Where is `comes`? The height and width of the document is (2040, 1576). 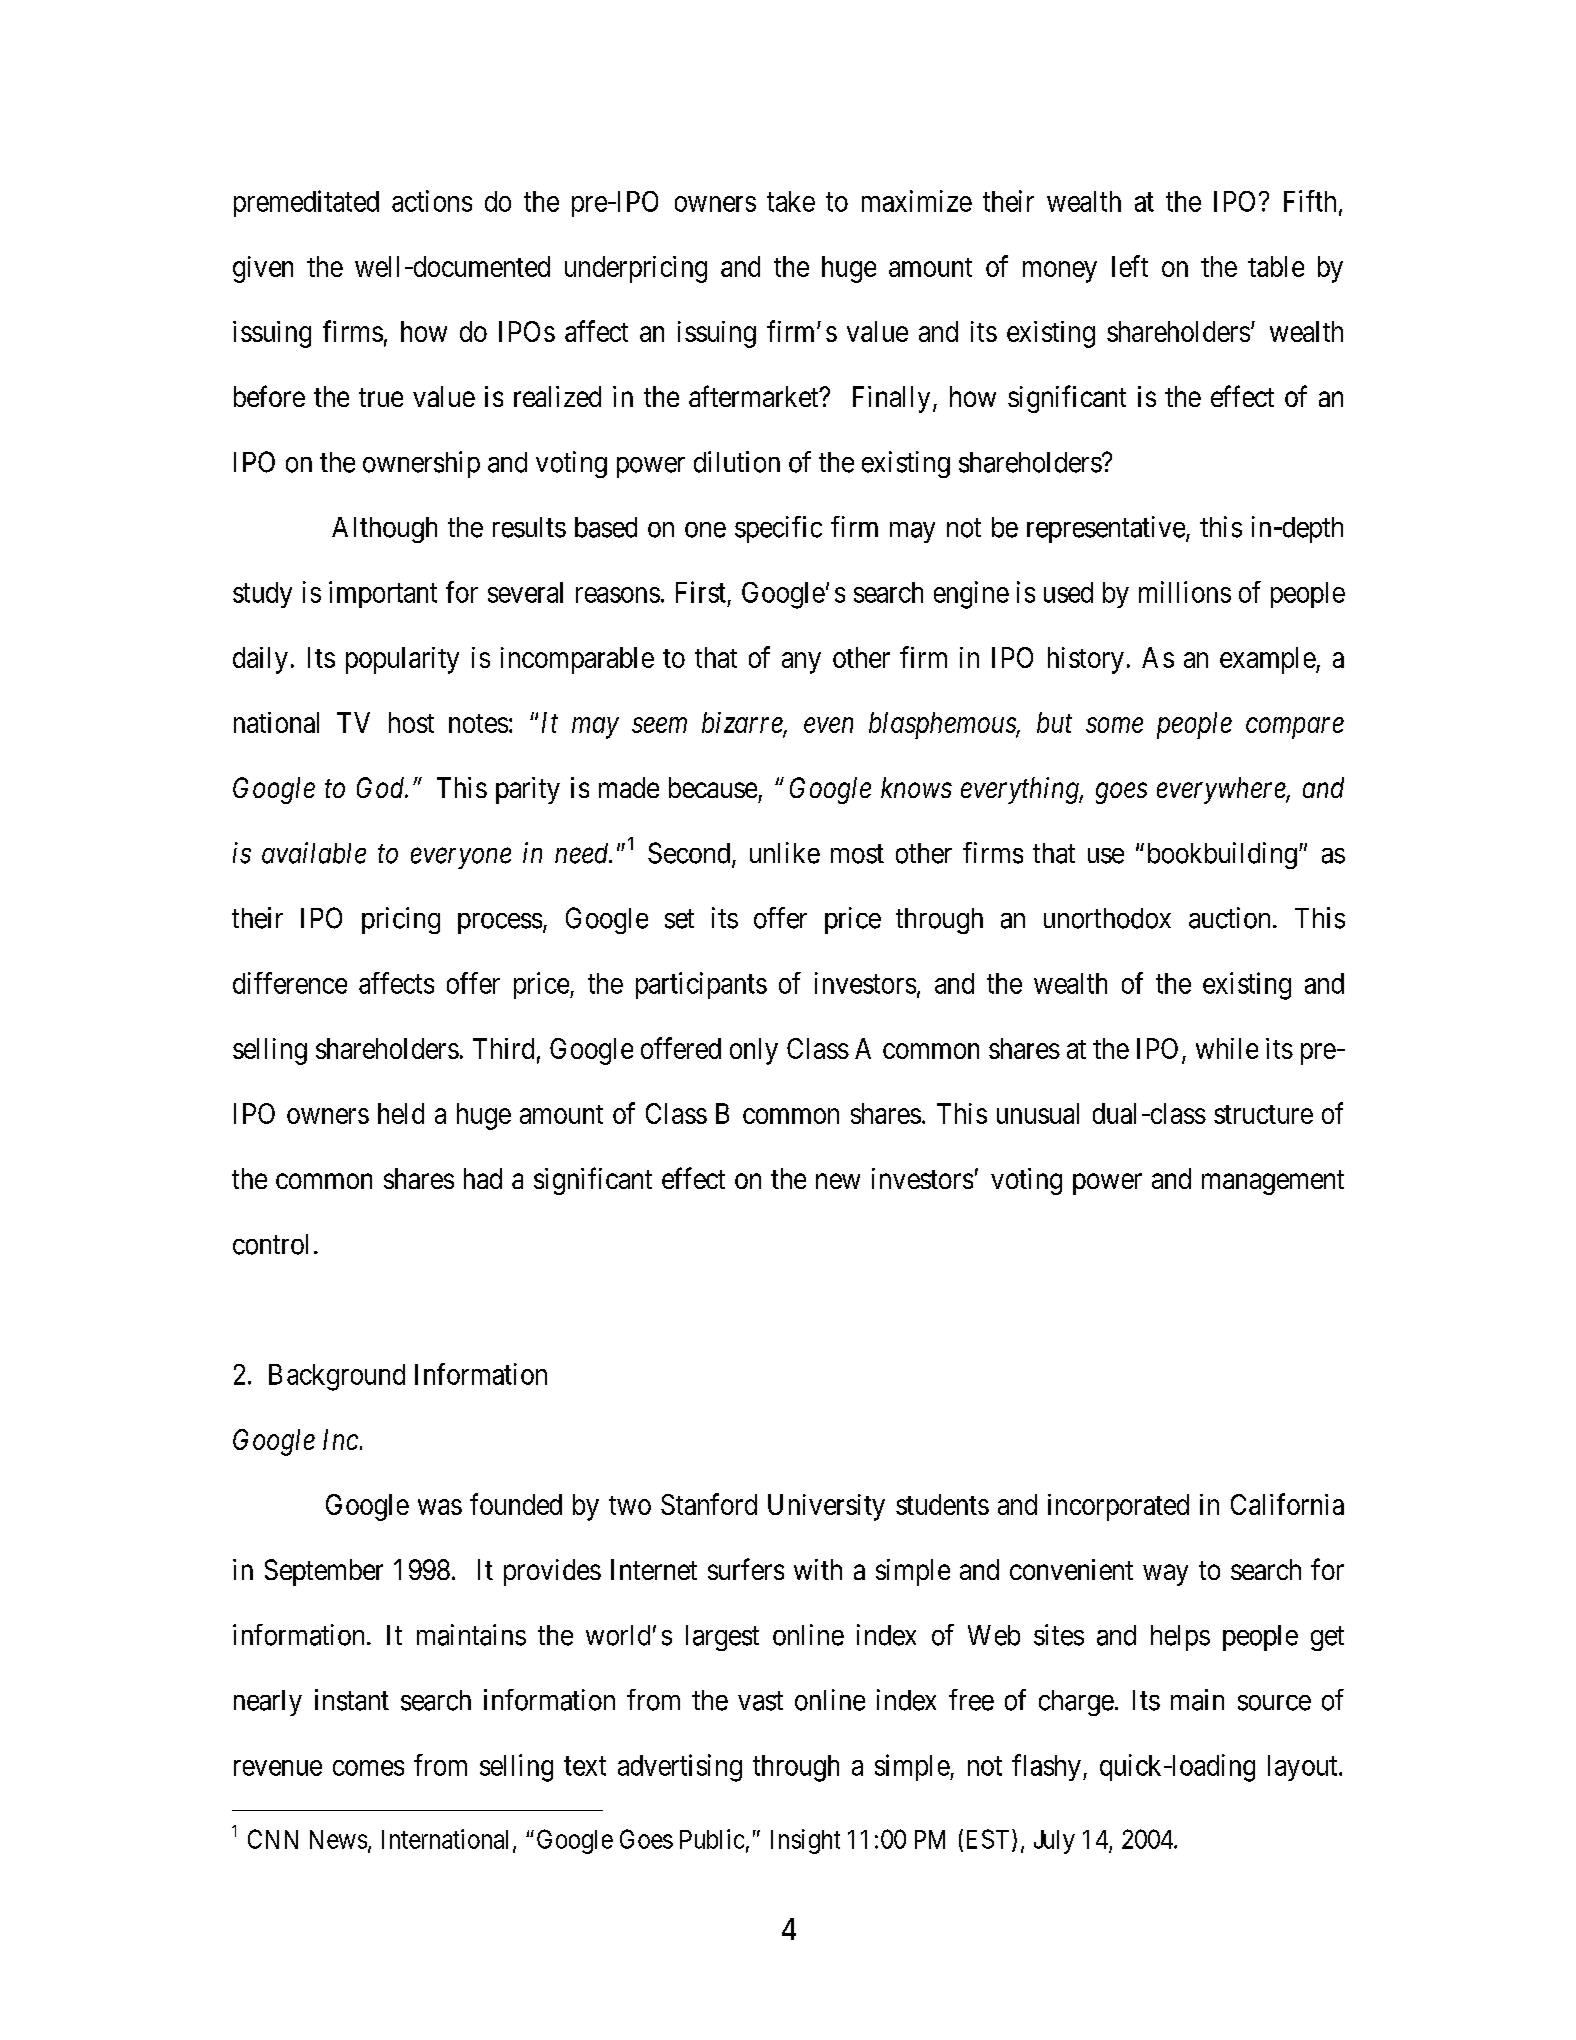 comes is located at coordinates (368, 1768).
